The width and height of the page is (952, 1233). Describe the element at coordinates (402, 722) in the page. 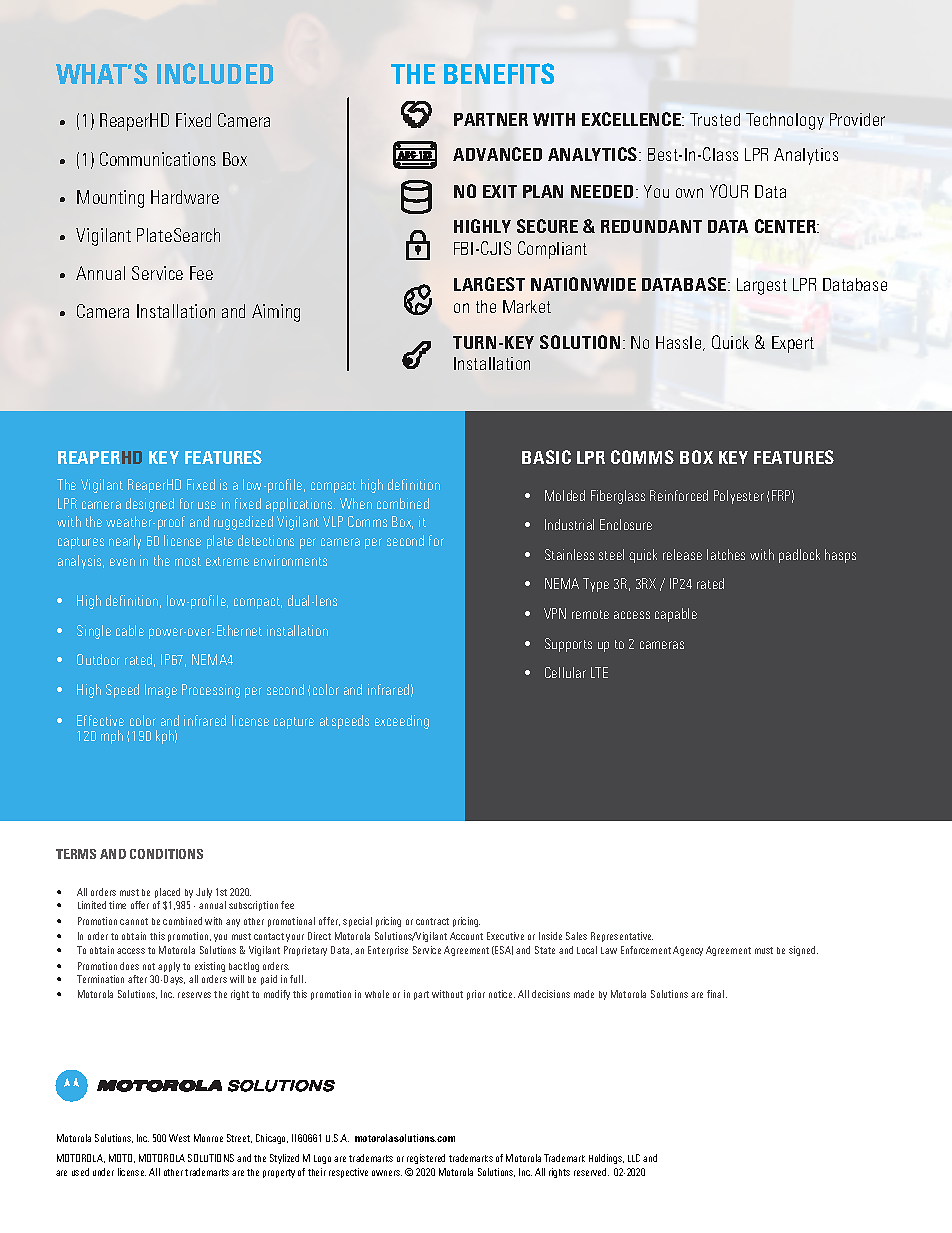

I see `exceeding` at that location.
